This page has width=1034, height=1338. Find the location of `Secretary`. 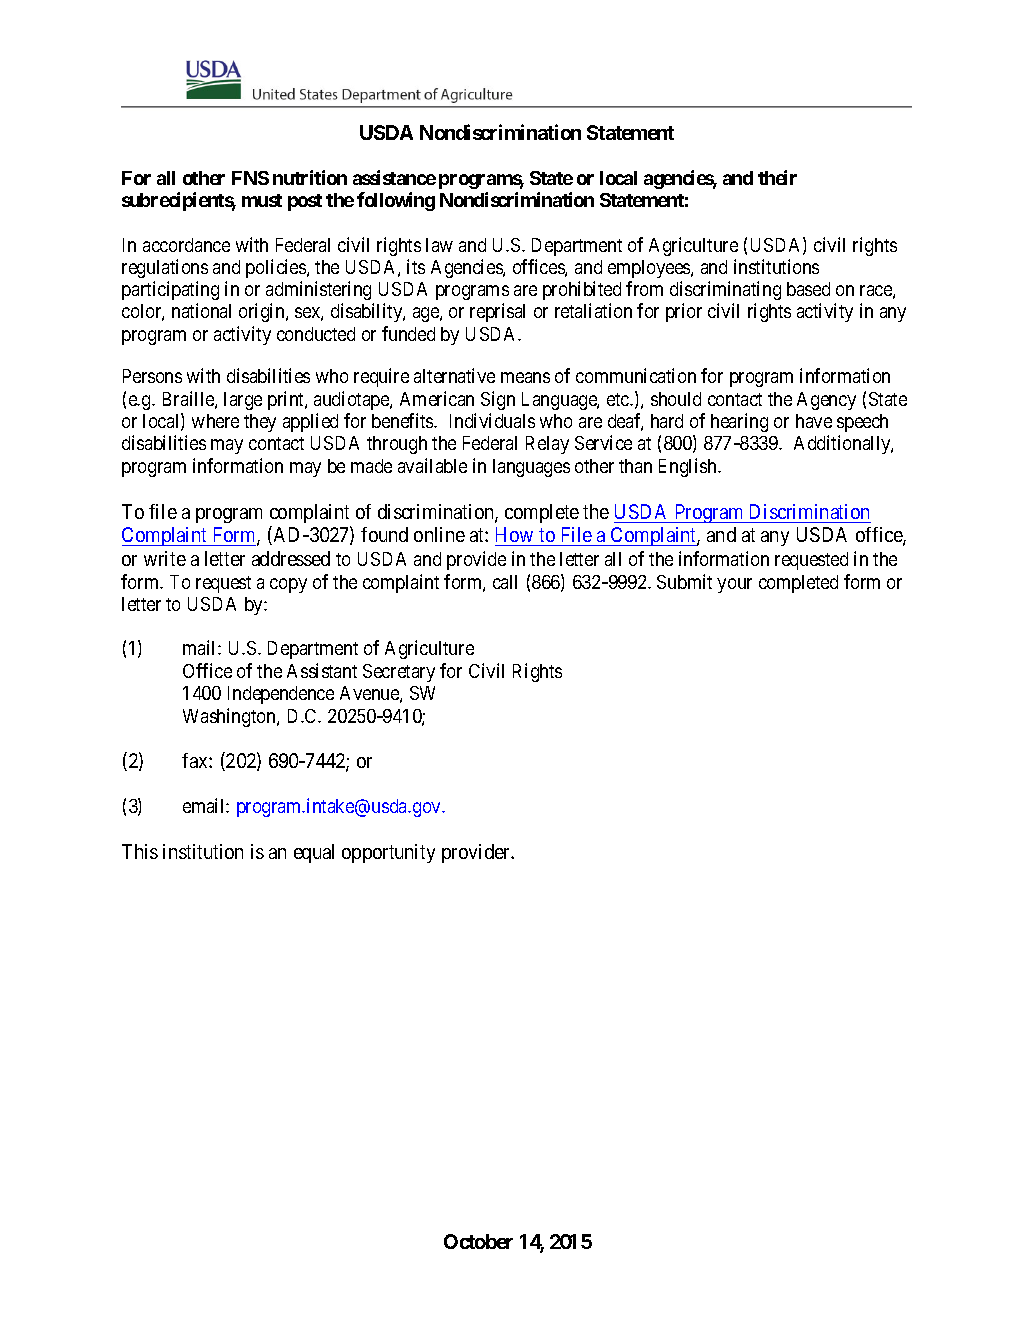

Secretary is located at coordinates (399, 673).
